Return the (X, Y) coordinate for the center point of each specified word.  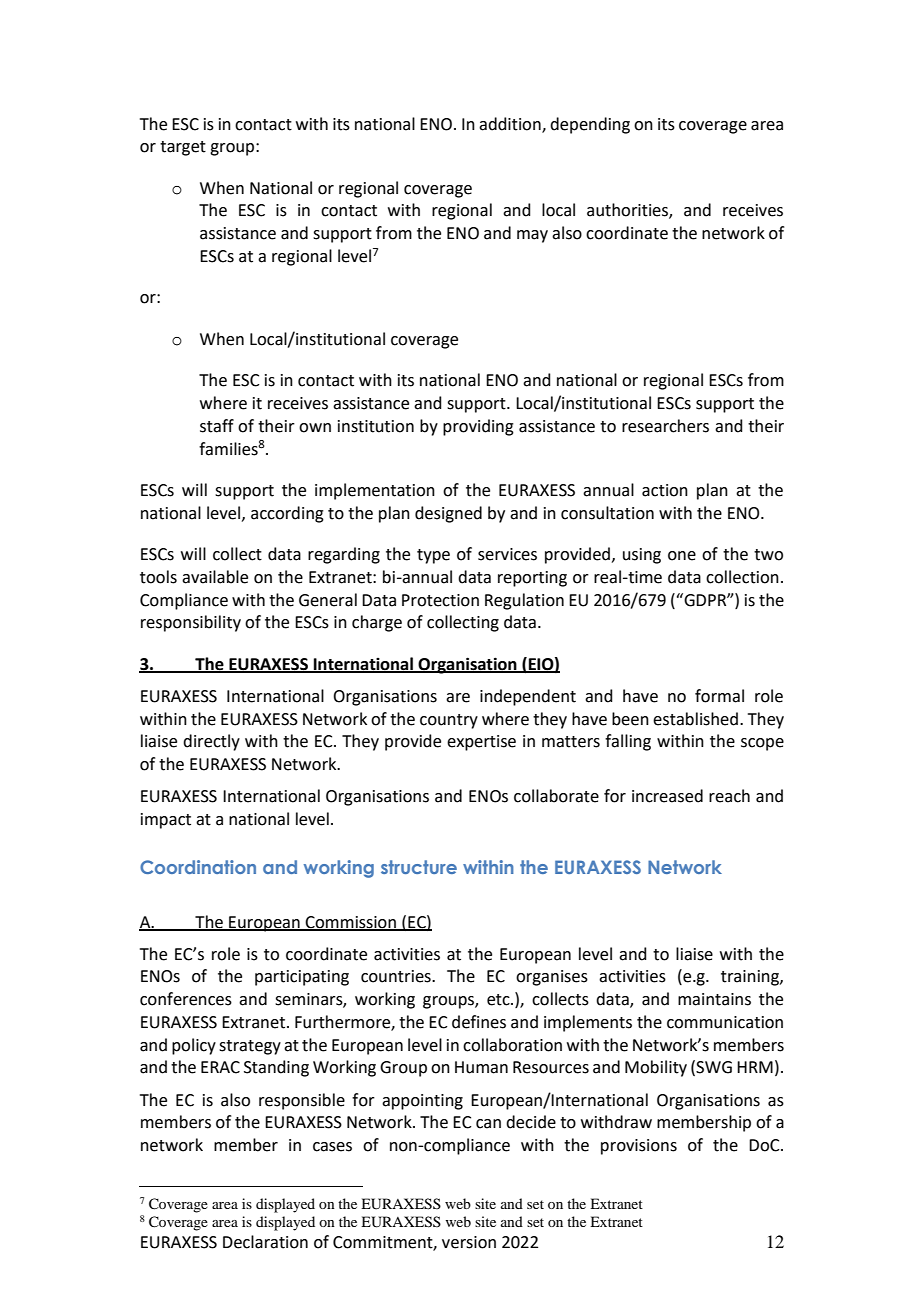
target (183, 148)
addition (511, 124)
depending (590, 125)
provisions (639, 1147)
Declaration (265, 1242)
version (469, 1242)
